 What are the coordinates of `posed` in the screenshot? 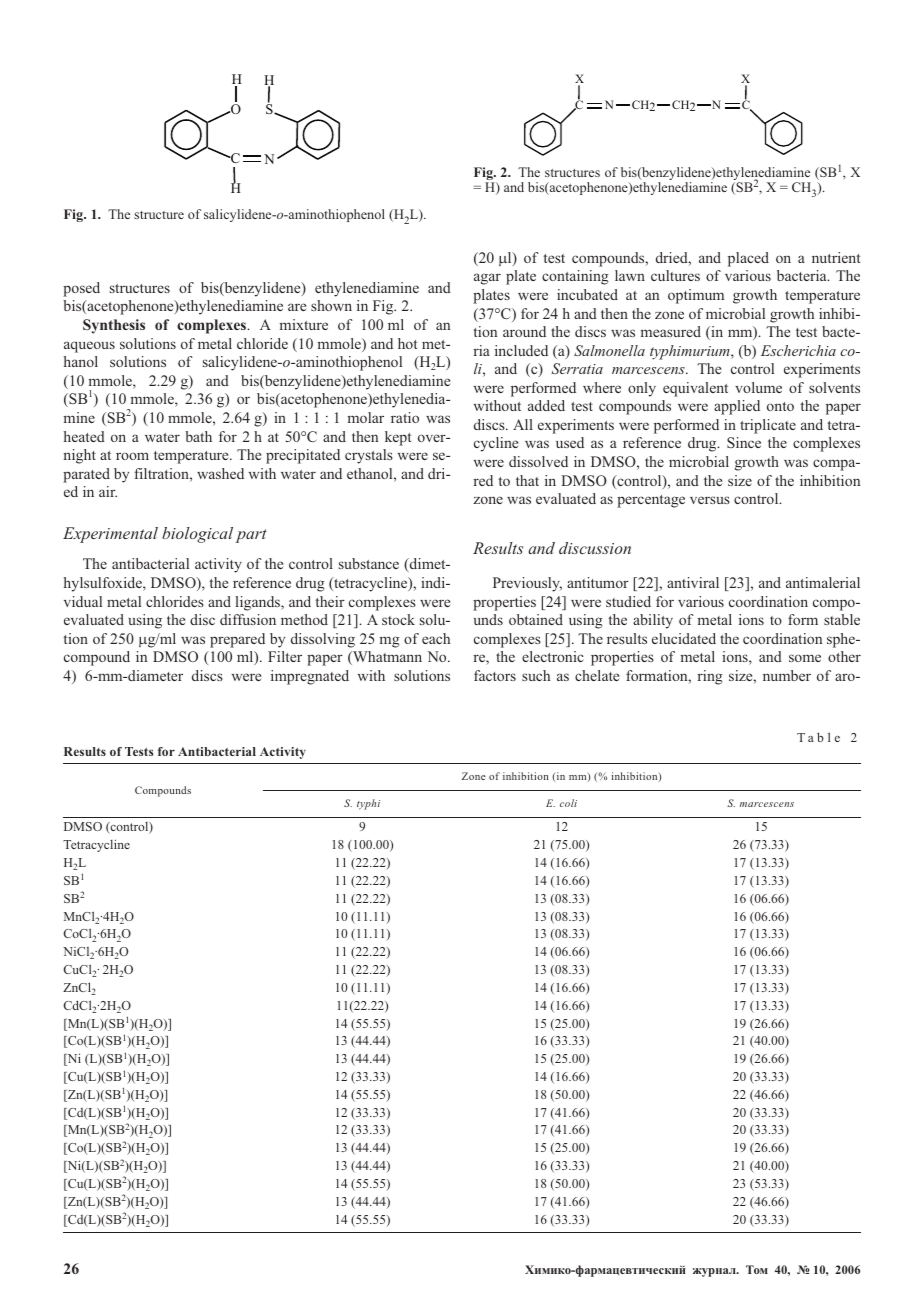 It's located at (81, 289).
